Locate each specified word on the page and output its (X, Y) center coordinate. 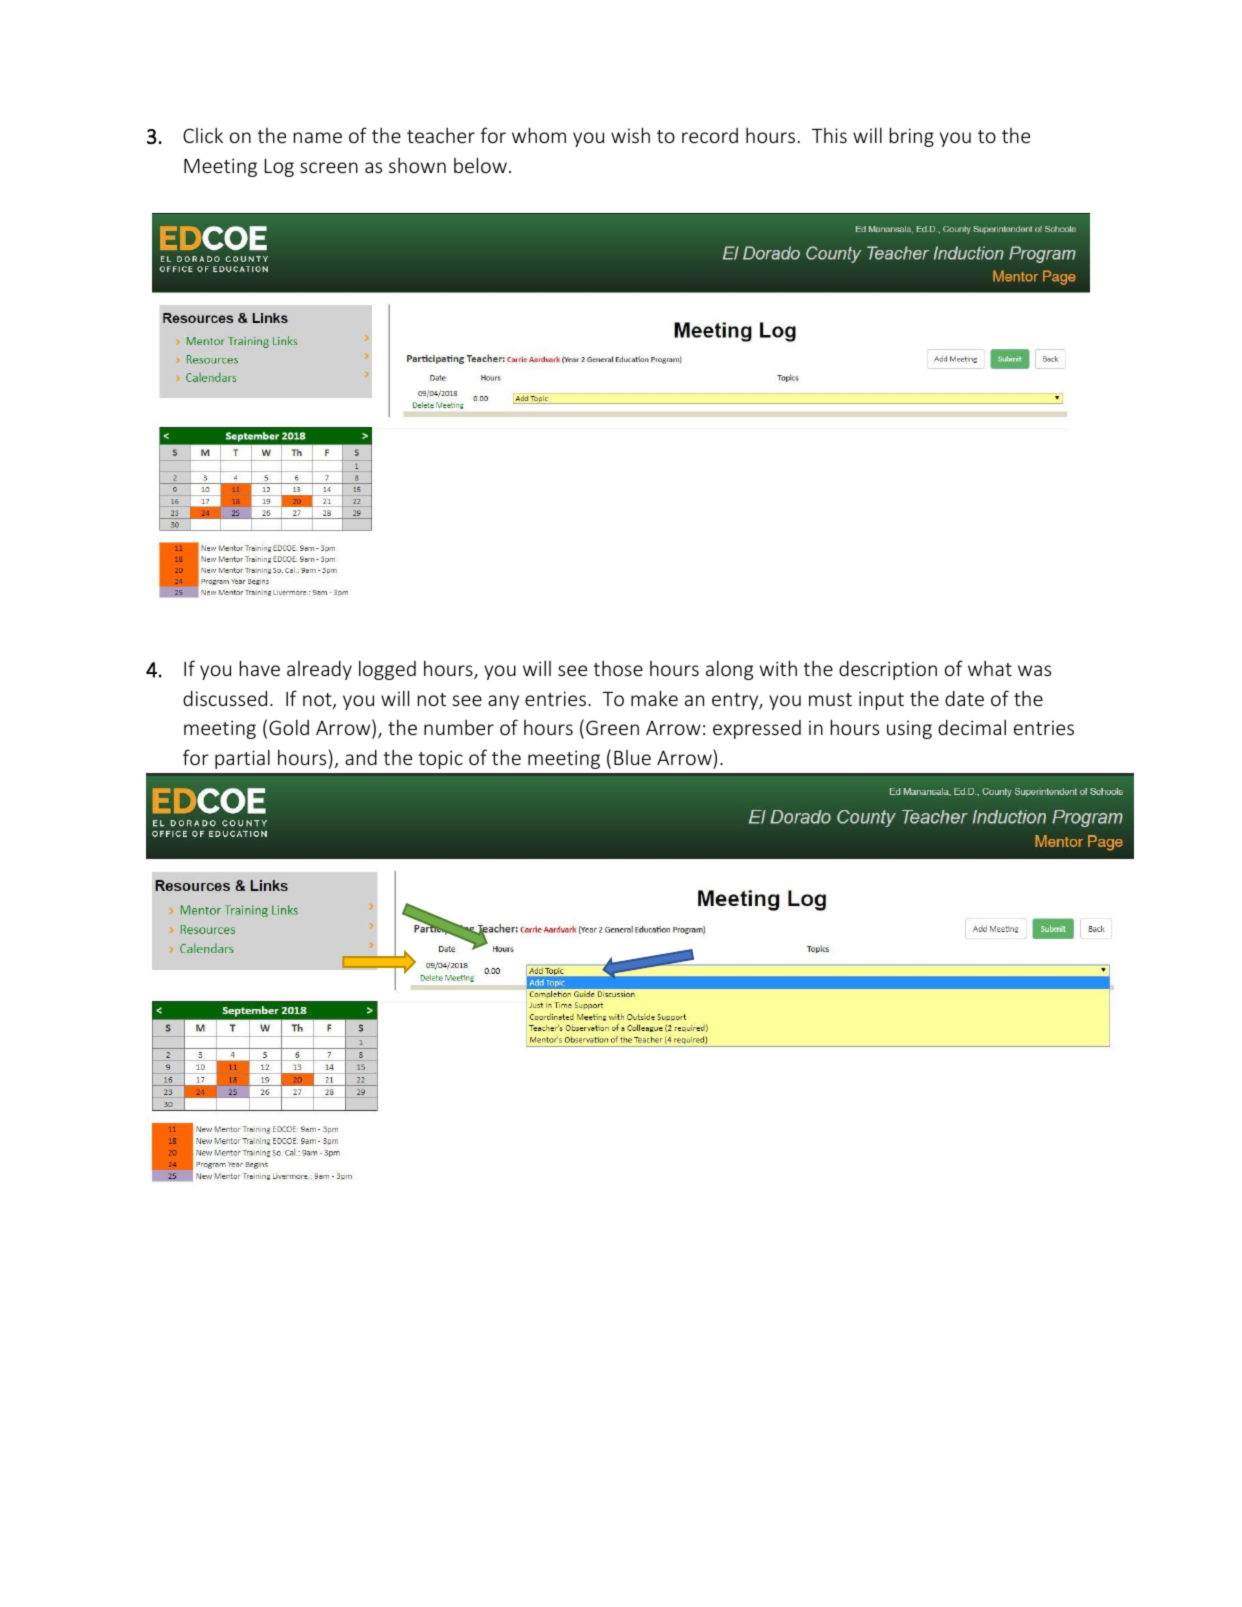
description (888, 670)
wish (630, 135)
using (909, 729)
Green (612, 727)
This (829, 135)
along (729, 670)
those (618, 668)
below (480, 165)
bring (912, 137)
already (319, 670)
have (260, 668)
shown (417, 165)
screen (329, 167)
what (990, 668)
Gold (289, 727)
